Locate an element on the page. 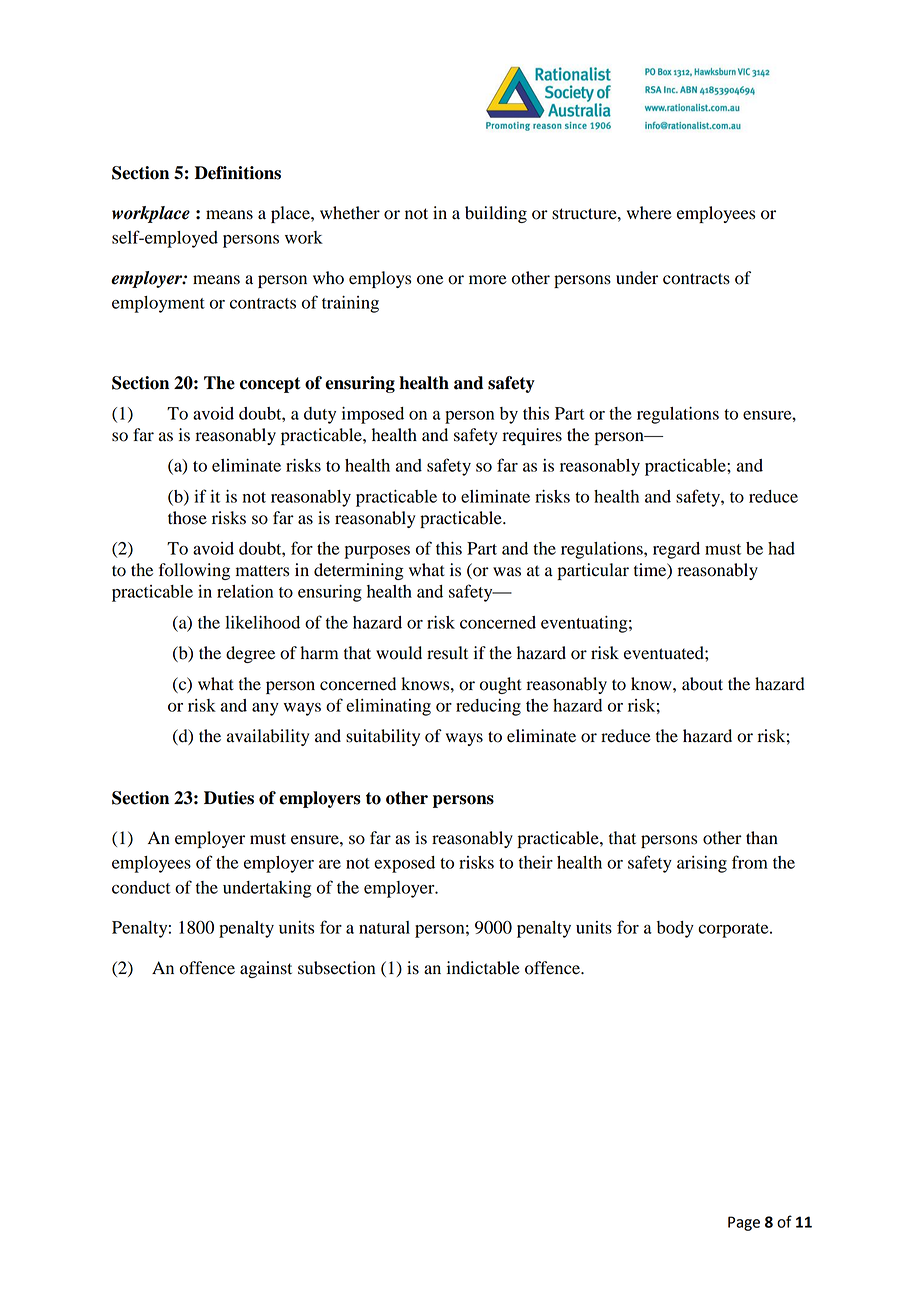 This page has height=1308, width=924. building is located at coordinates (496, 214).
